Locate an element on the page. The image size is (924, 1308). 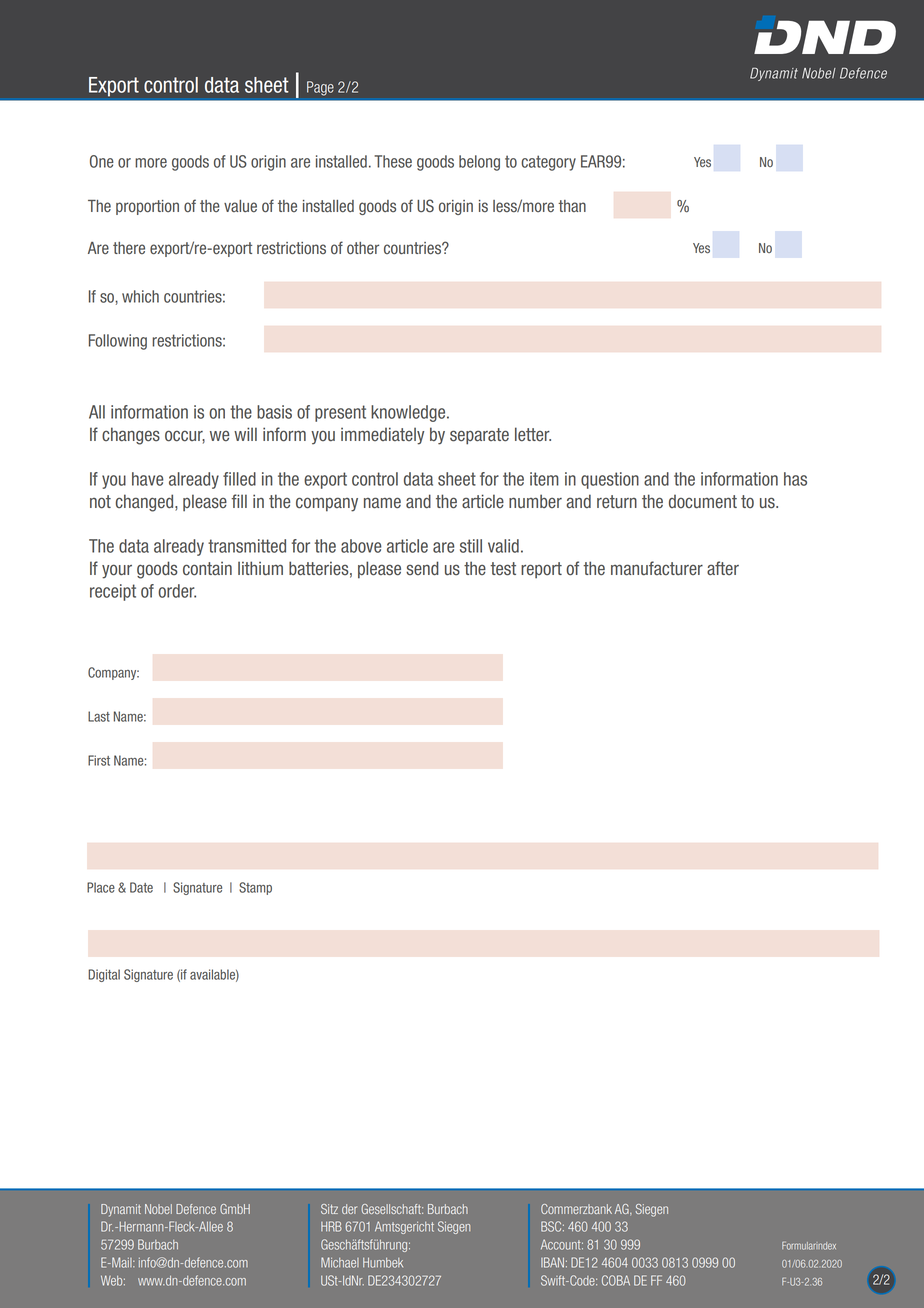
Gesellschaft is located at coordinates (392, 1209).
